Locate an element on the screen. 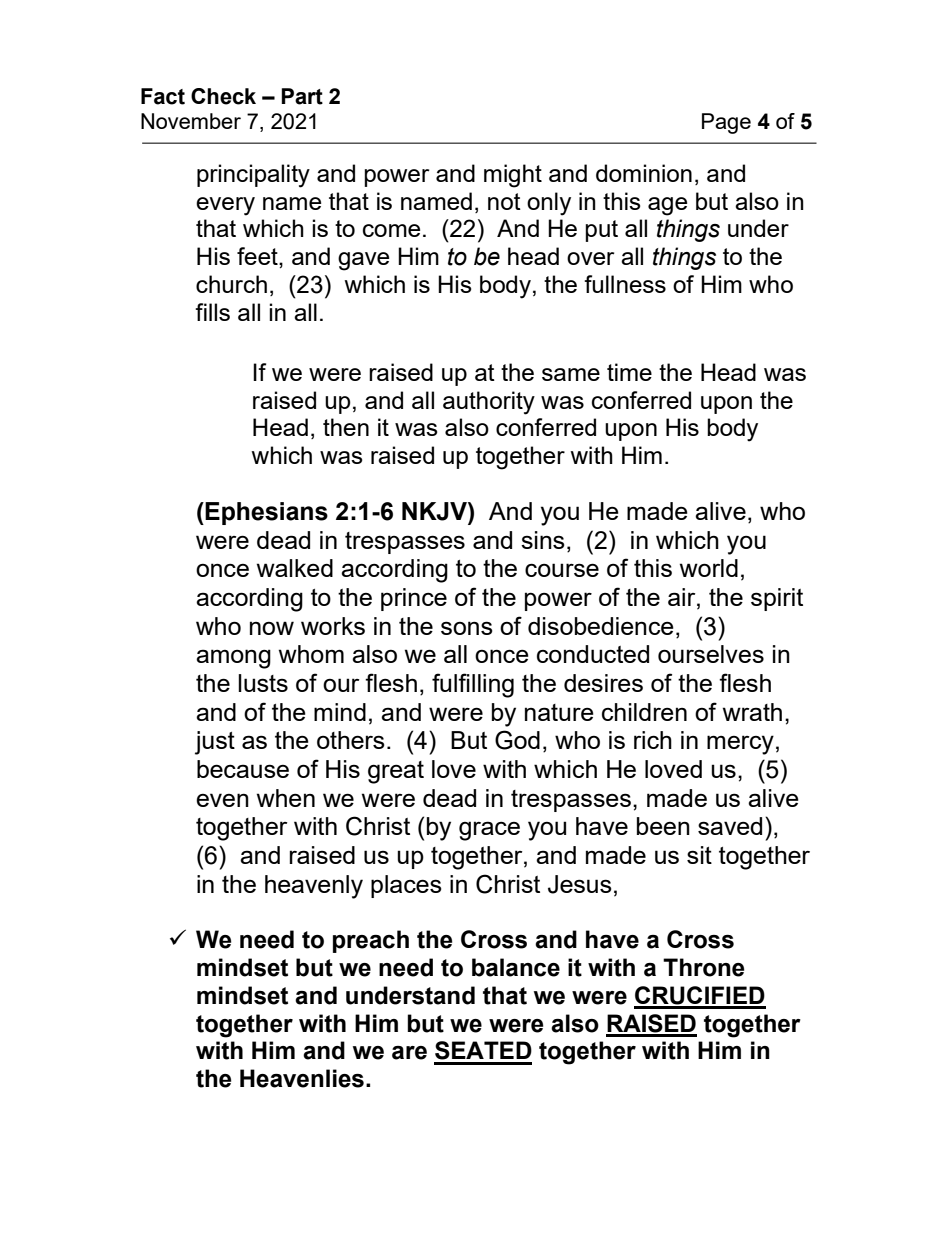  world is located at coordinates (709, 568).
